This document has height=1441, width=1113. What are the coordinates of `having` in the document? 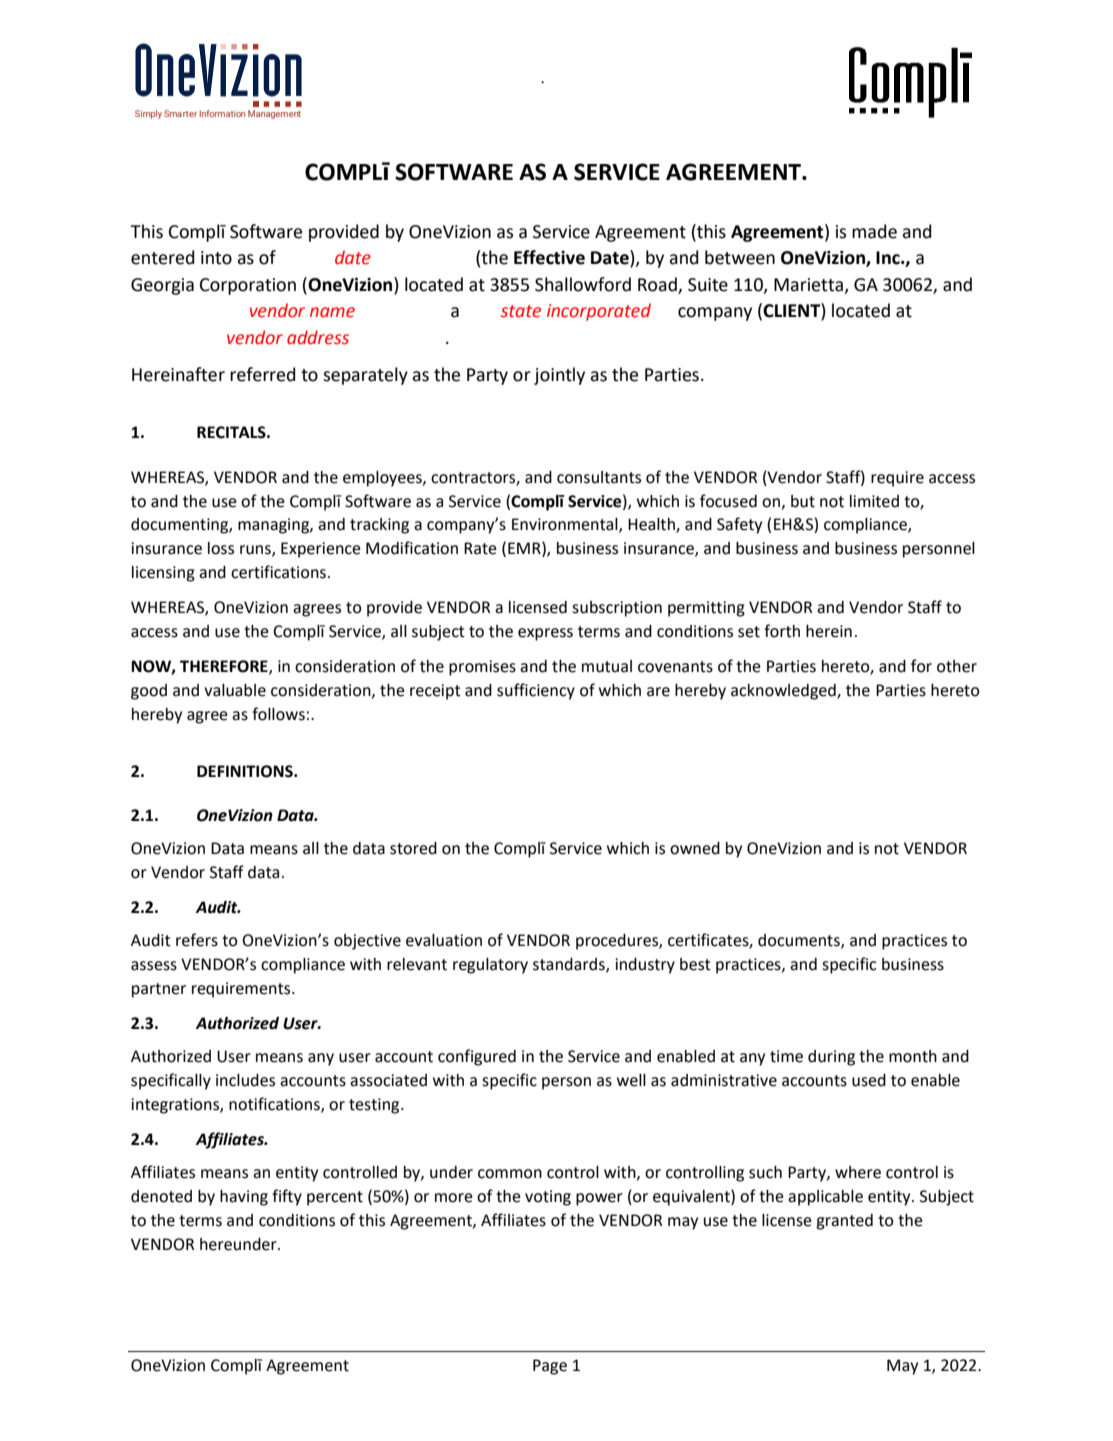 It's located at (244, 1198).
